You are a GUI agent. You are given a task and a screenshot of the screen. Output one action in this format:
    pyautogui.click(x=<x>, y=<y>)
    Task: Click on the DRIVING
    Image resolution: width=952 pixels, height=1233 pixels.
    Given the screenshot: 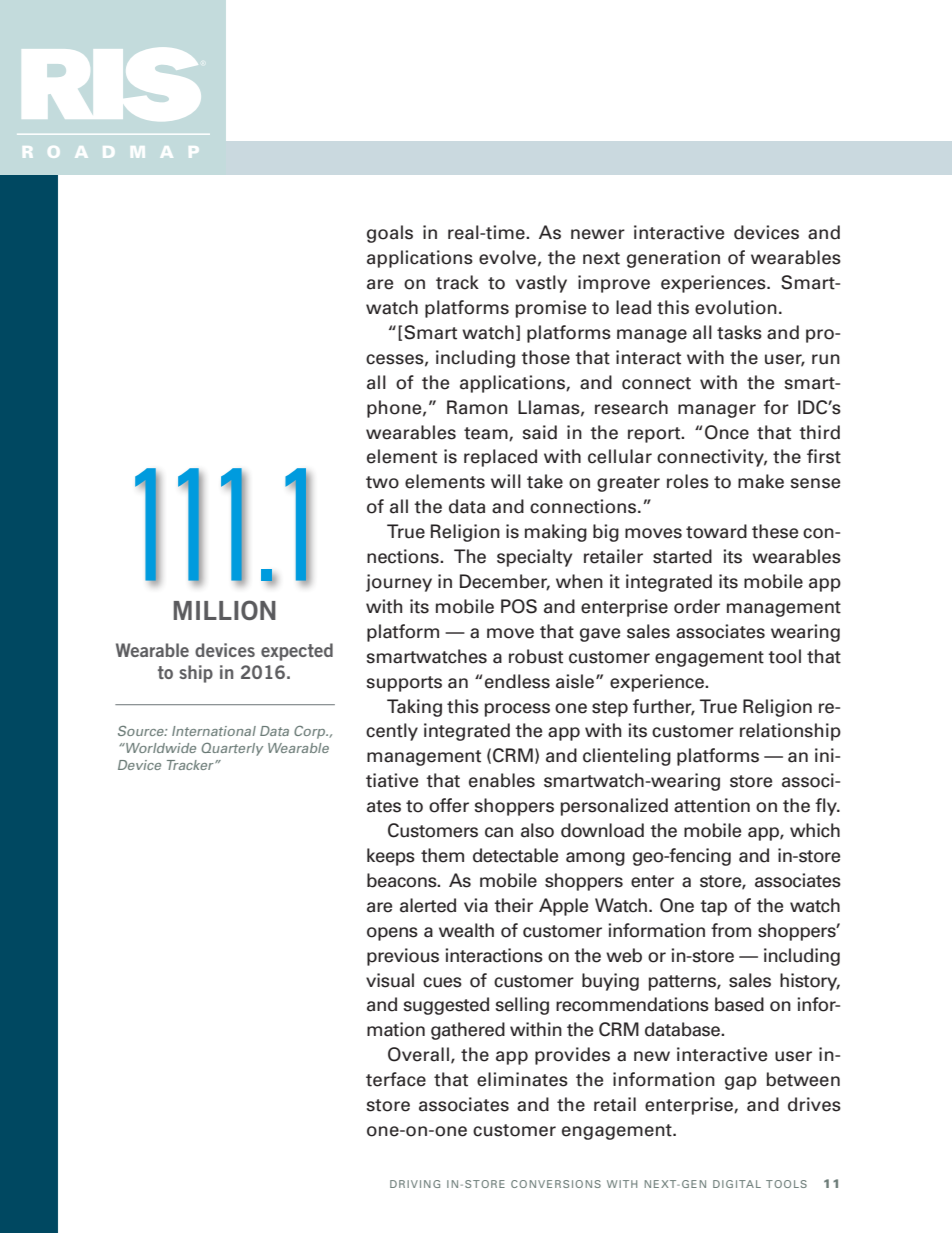 What is the action you would take?
    pyautogui.click(x=415, y=1184)
